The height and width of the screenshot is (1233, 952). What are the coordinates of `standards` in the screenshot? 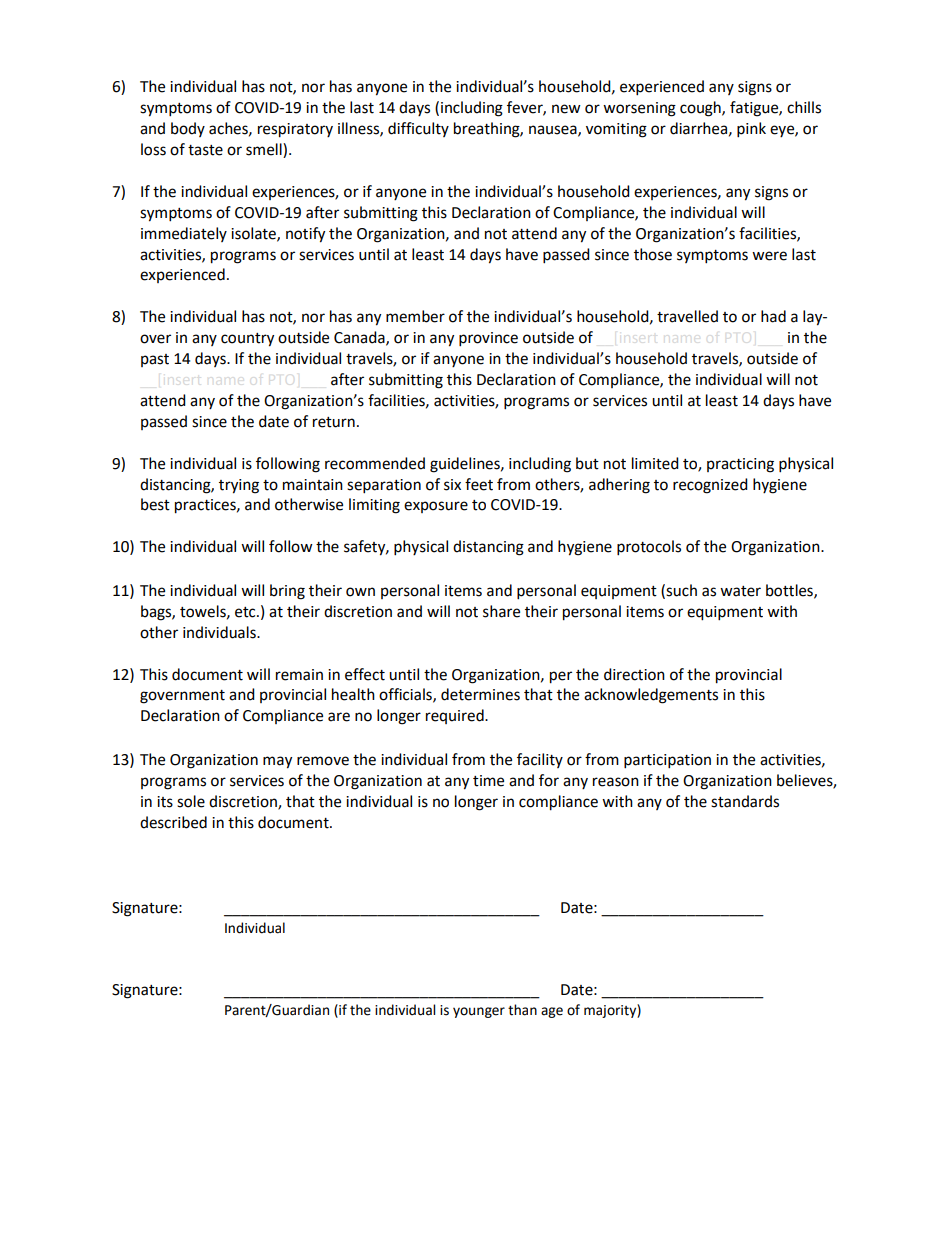 It's located at (745, 801).
